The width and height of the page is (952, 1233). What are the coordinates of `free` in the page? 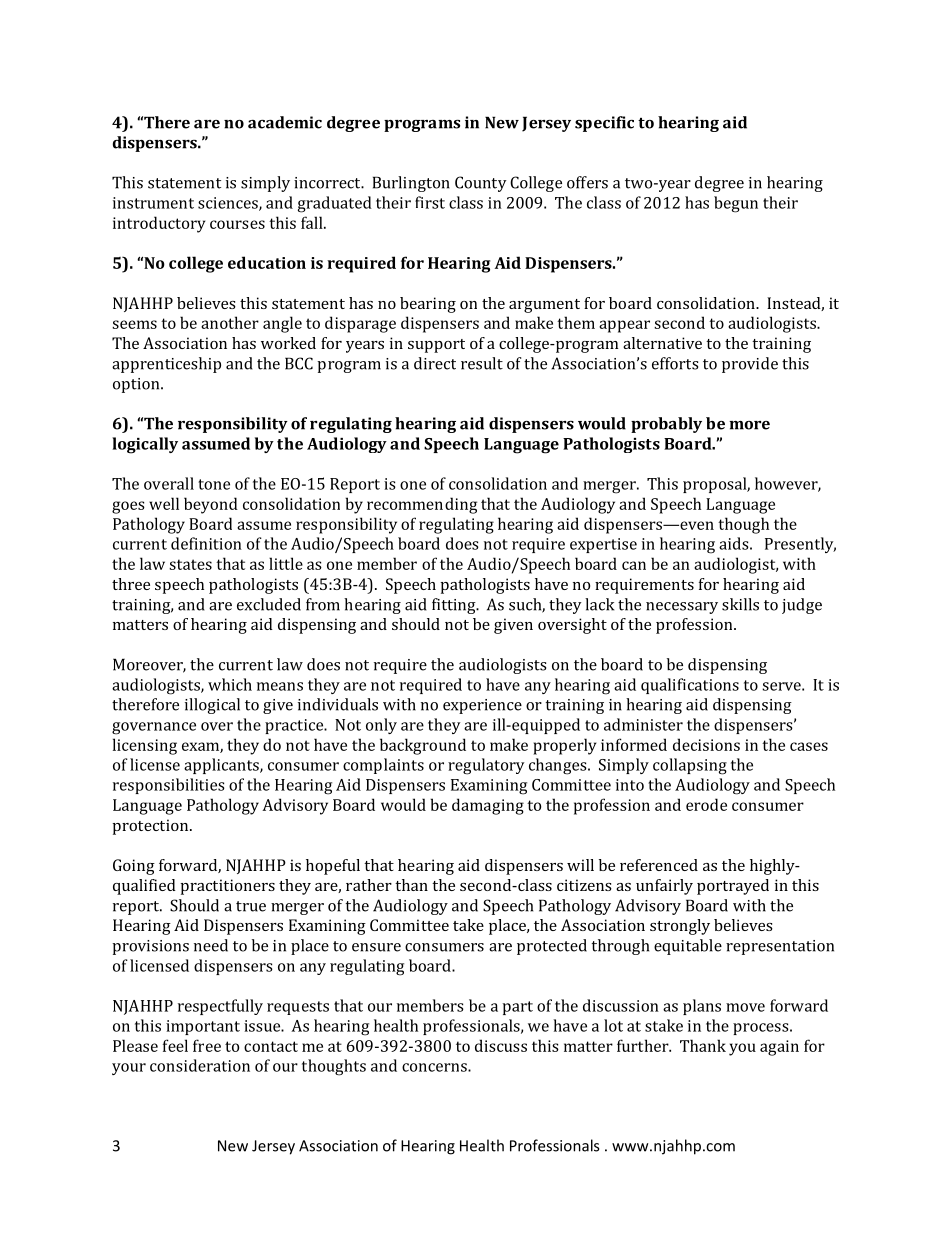 It's located at (207, 1045).
